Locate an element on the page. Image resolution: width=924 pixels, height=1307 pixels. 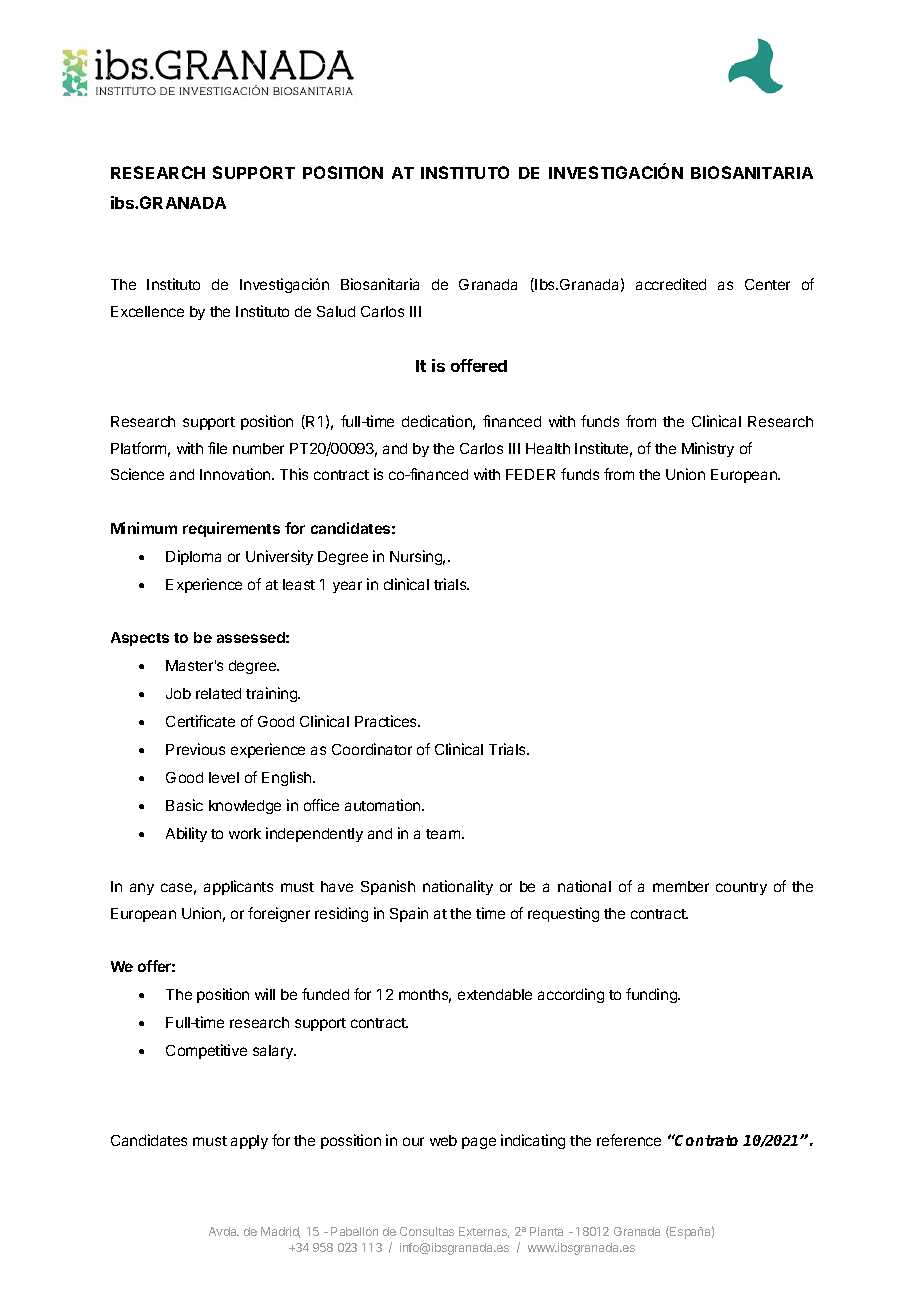
reference is located at coordinates (629, 1140).
